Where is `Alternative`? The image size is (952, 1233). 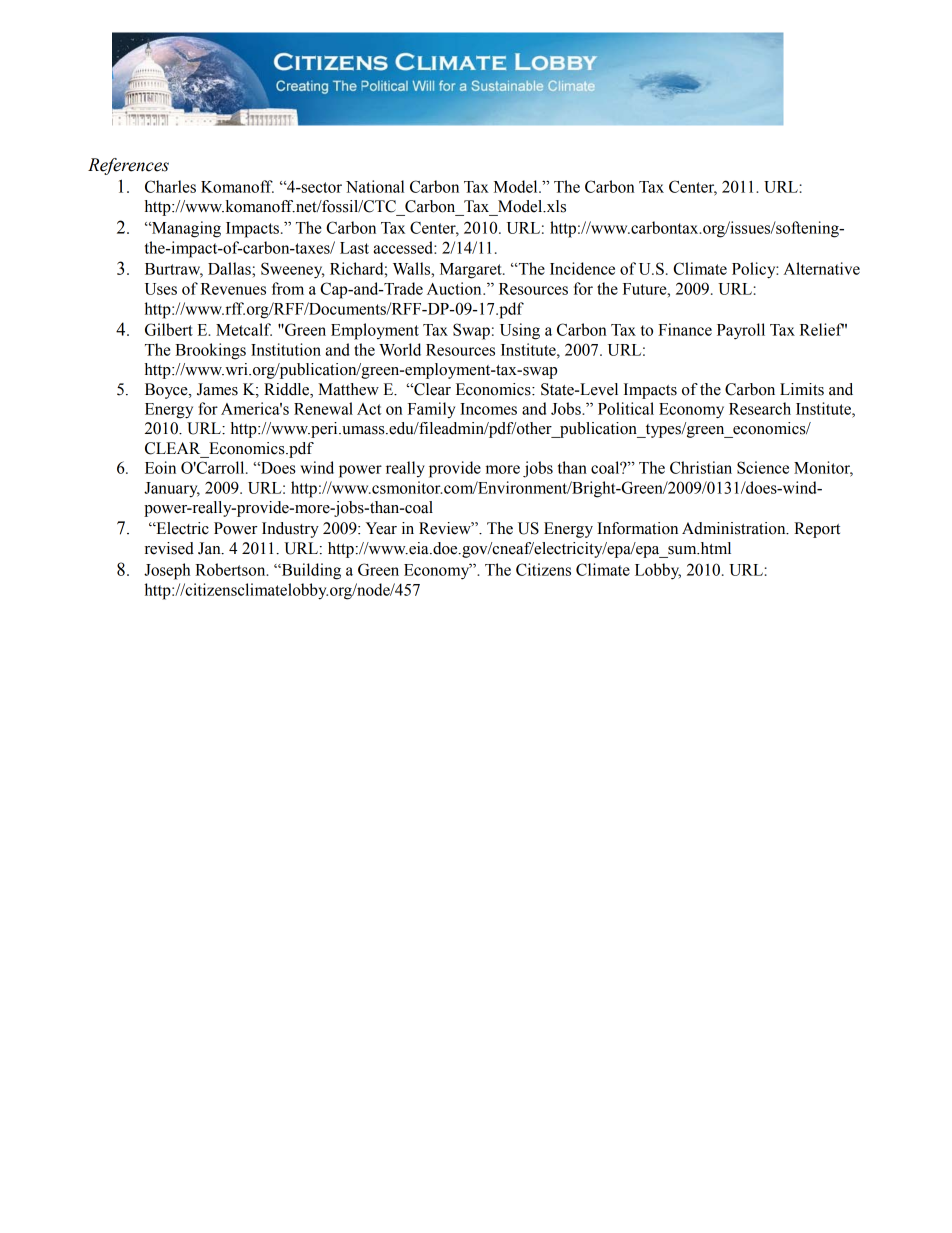
Alternative is located at coordinates (822, 268).
